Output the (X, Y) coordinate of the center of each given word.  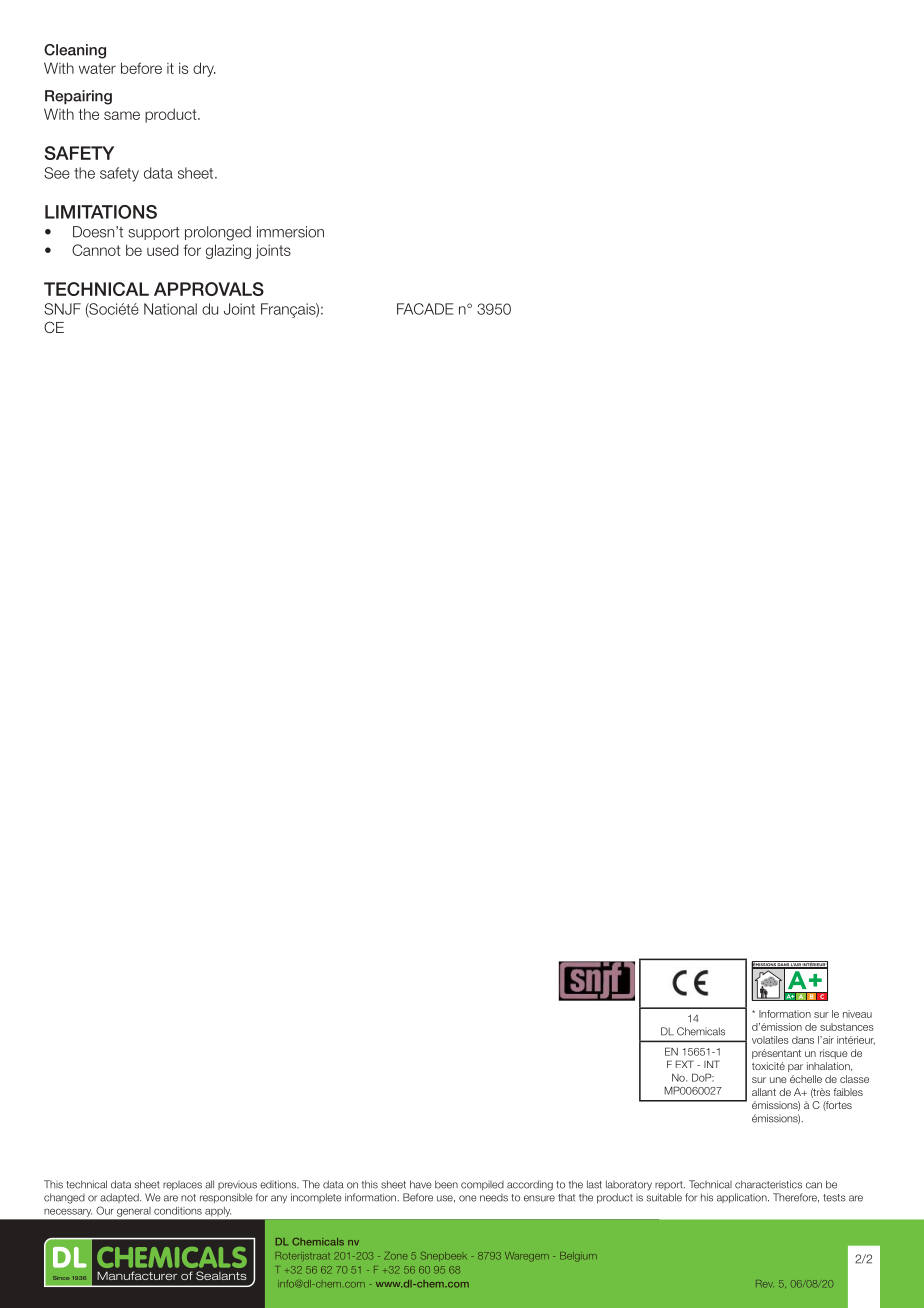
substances (847, 1027)
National (170, 309)
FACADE (425, 309)
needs (494, 1198)
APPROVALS (209, 289)
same (122, 115)
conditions (178, 1211)
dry (204, 69)
